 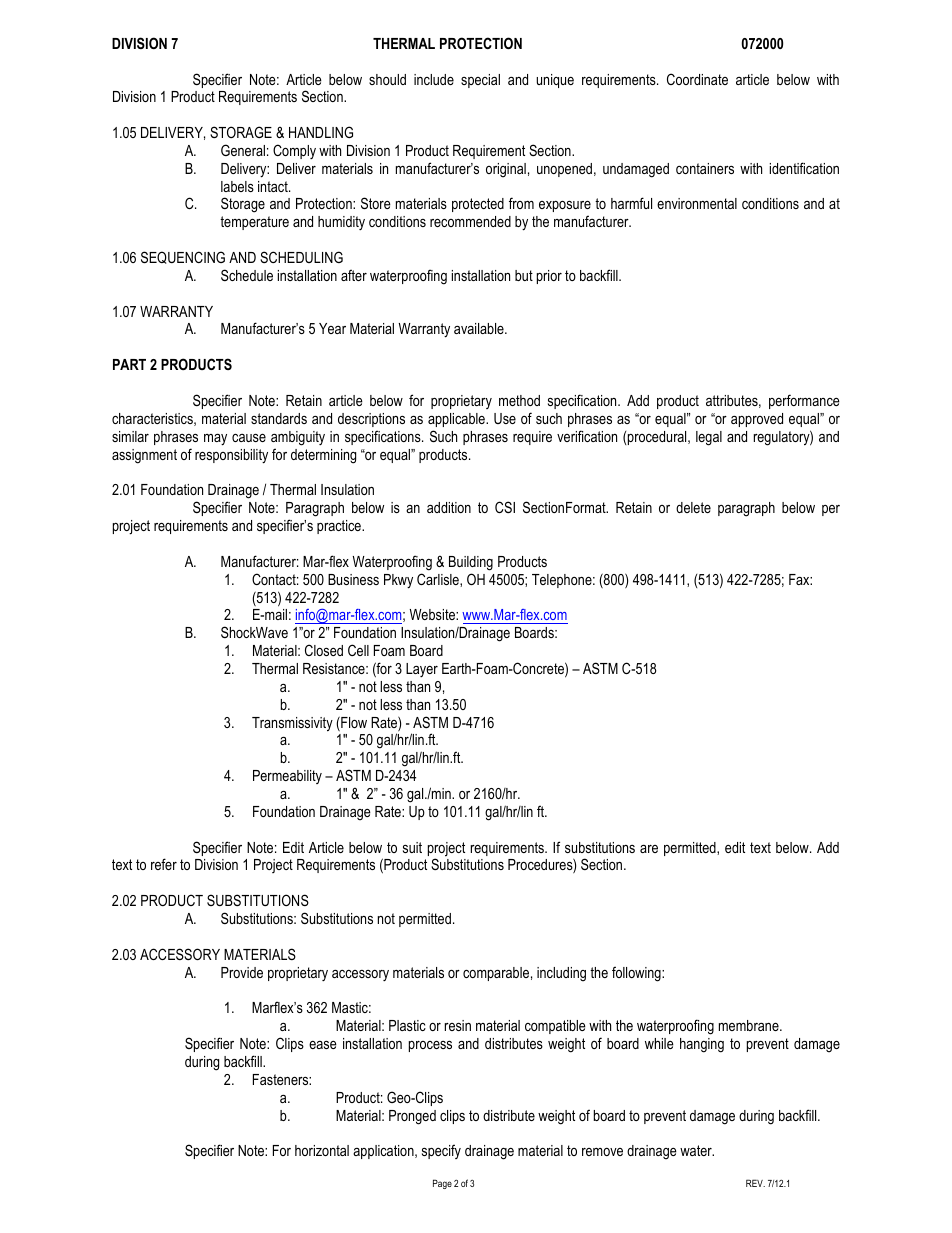 I want to click on horizontal, so click(x=322, y=1150).
